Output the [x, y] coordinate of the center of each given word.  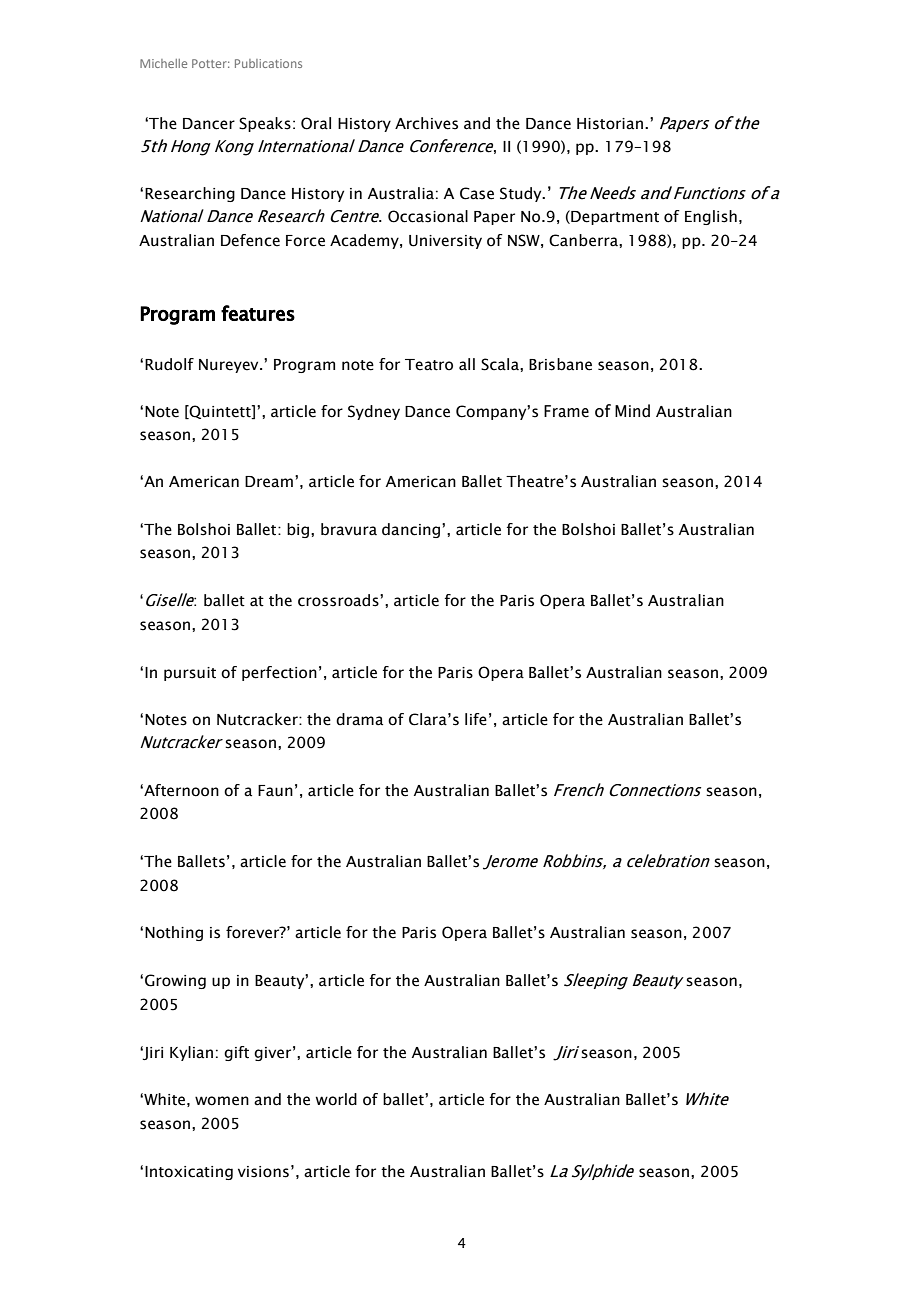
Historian [610, 124]
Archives [426, 123]
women [222, 1101]
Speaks [265, 124]
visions [263, 1172]
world [336, 1099]
